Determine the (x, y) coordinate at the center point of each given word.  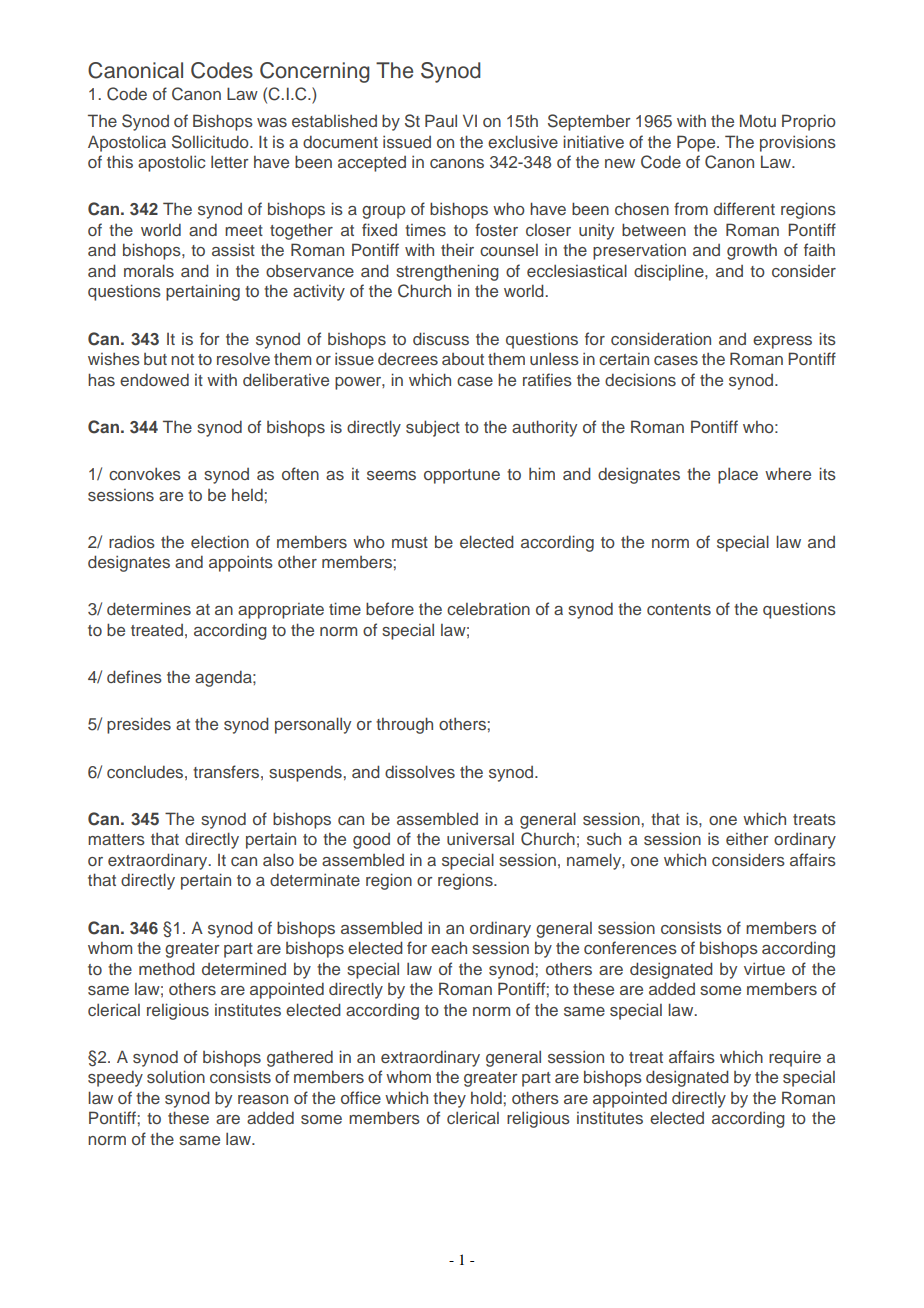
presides (139, 725)
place (738, 475)
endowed (154, 379)
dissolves (420, 771)
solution (176, 1076)
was (272, 122)
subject (433, 428)
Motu (758, 120)
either (747, 838)
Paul (441, 120)
